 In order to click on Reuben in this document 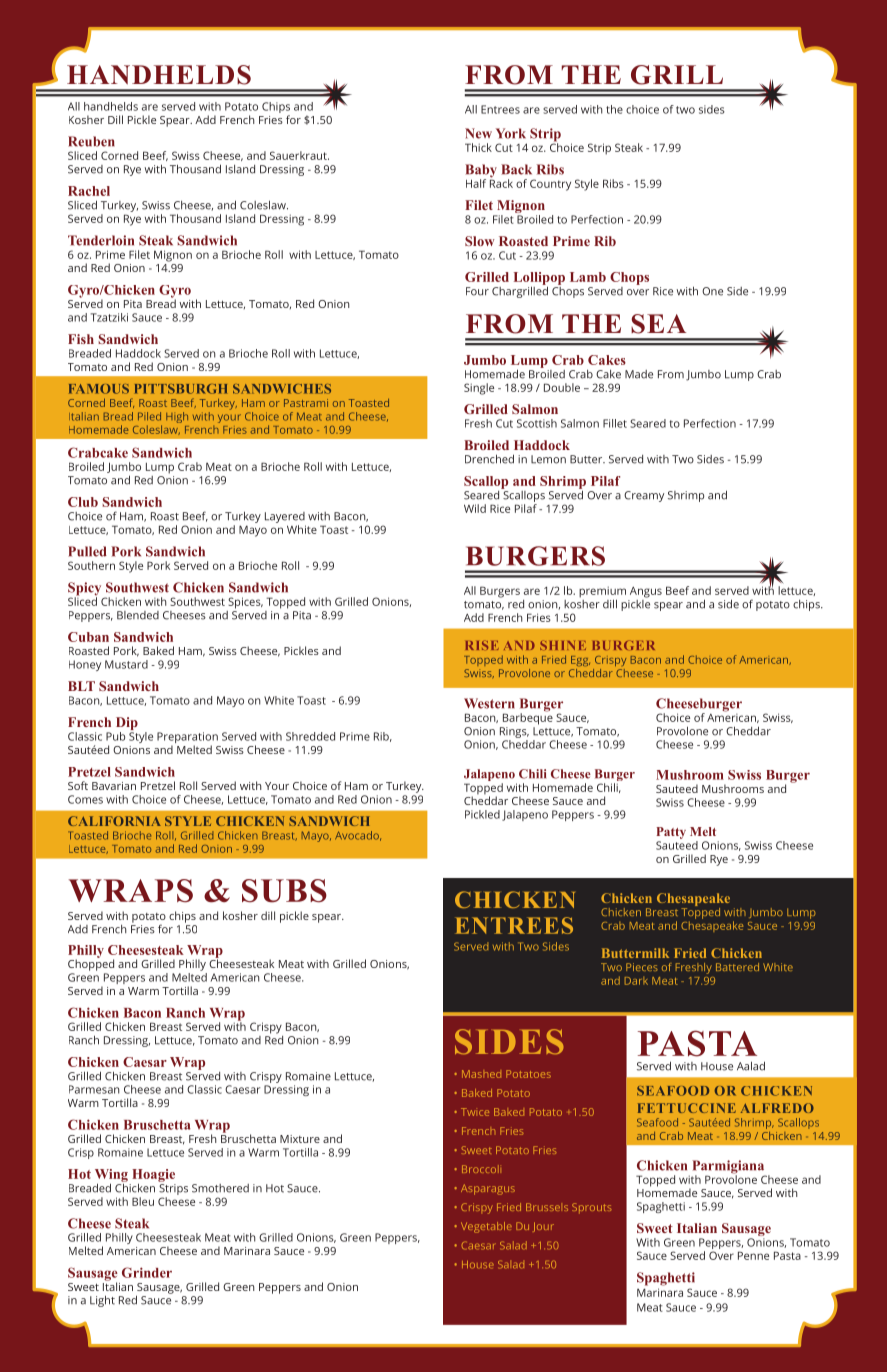, I will do `click(91, 141)`.
